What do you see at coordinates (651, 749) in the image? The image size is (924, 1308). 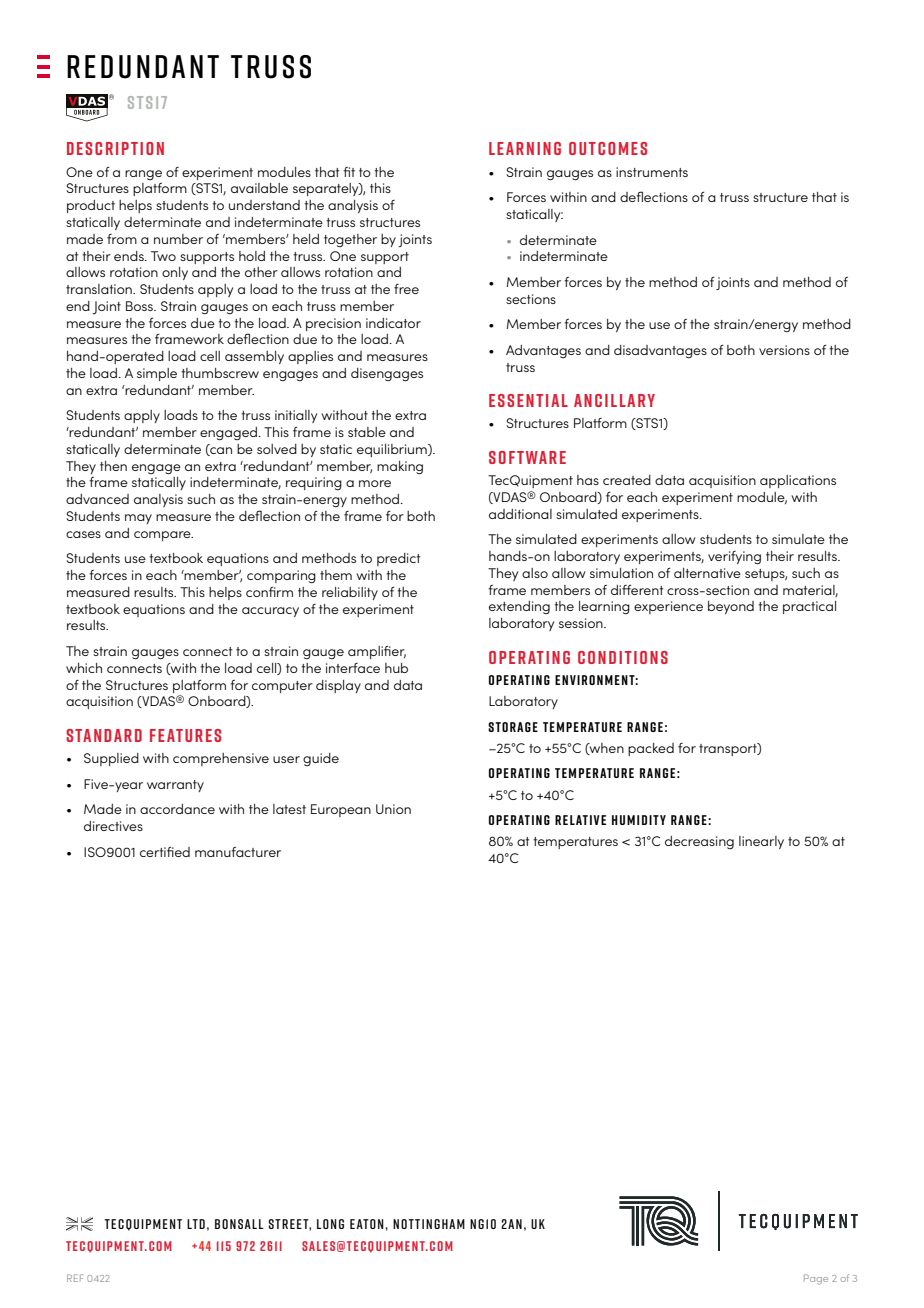 I see `packed` at bounding box center [651, 749].
